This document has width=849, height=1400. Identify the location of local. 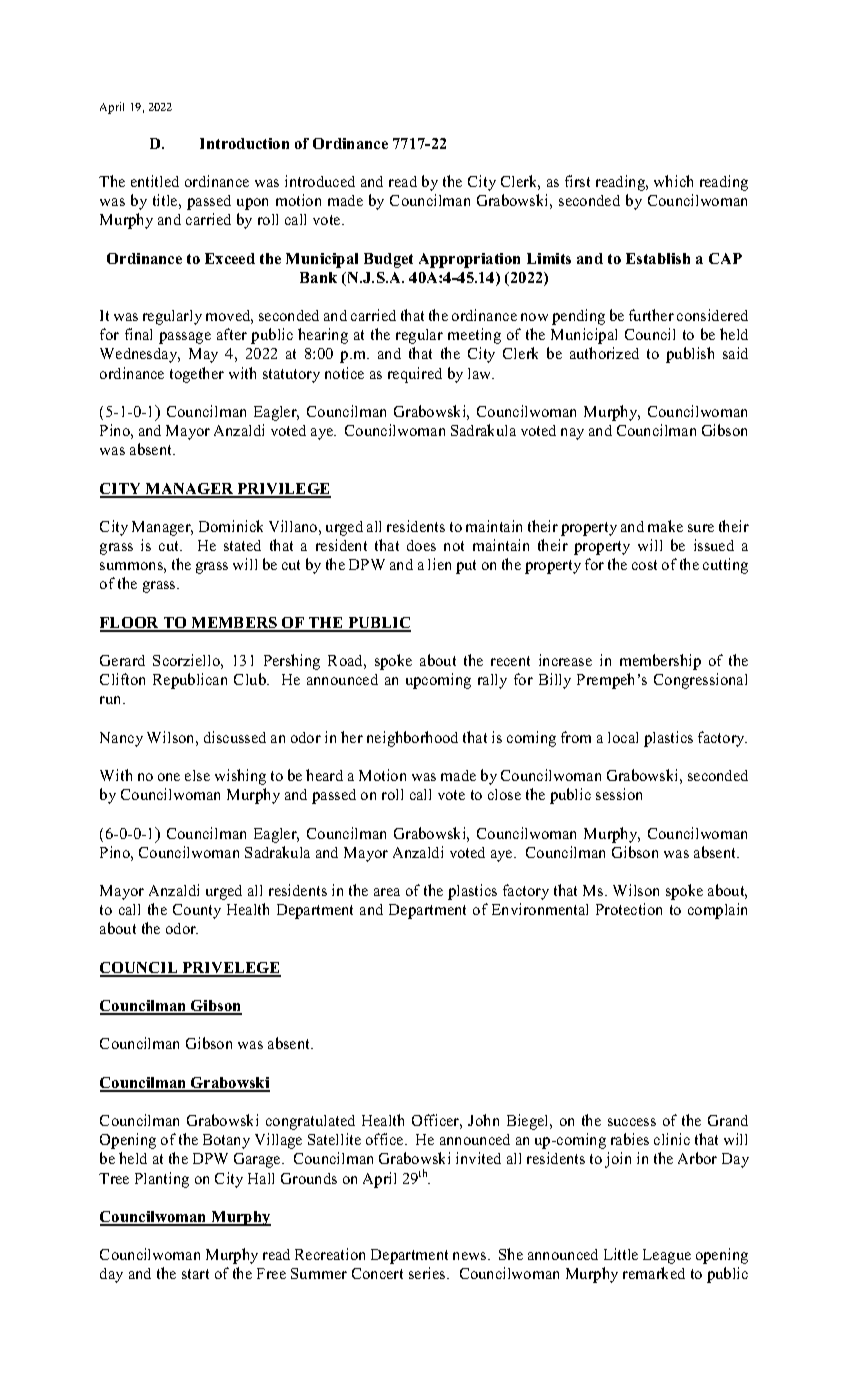
(623, 737).
